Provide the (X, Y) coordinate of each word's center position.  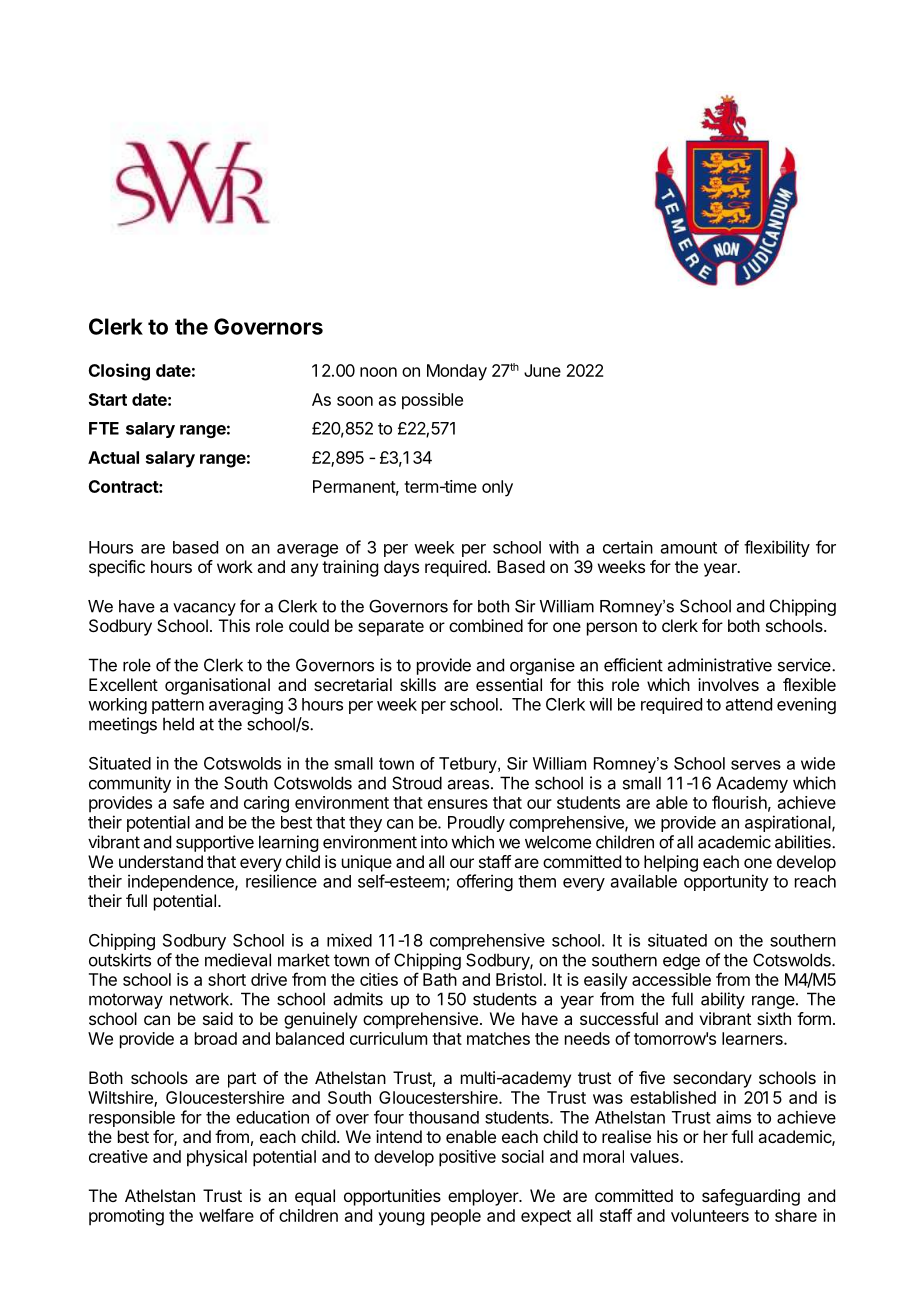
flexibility (777, 548)
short (227, 979)
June (542, 370)
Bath (440, 979)
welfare (226, 1215)
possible (432, 401)
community (130, 784)
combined (486, 625)
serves (756, 765)
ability (723, 1000)
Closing (119, 372)
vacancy (204, 609)
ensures (458, 804)
